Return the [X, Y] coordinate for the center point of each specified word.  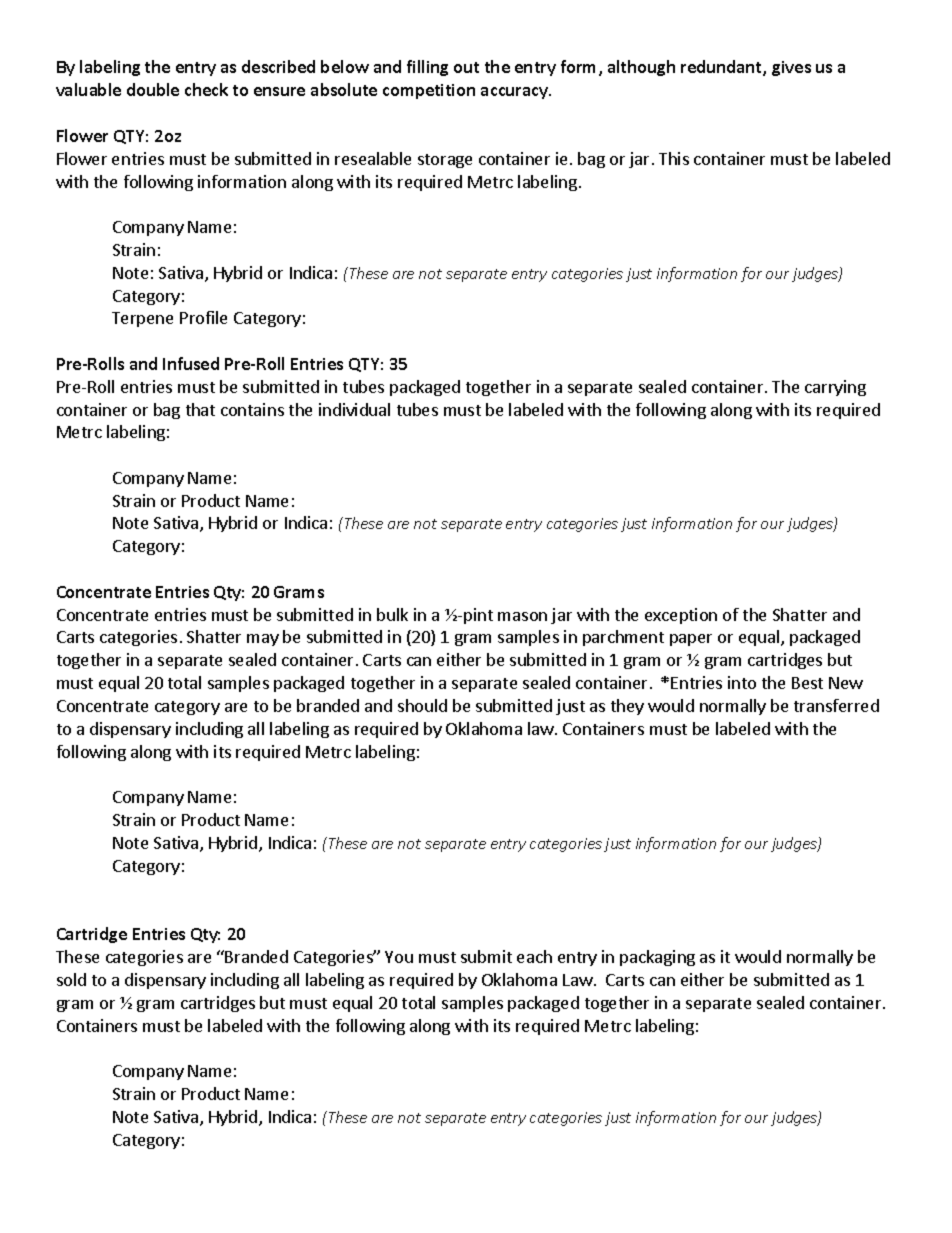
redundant [722, 68]
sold [71, 979]
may [263, 640]
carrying [835, 388]
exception [681, 616]
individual [354, 409]
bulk [392, 614]
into [742, 682]
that [200, 409]
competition [429, 91]
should [422, 705]
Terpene [142, 319]
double [153, 89]
